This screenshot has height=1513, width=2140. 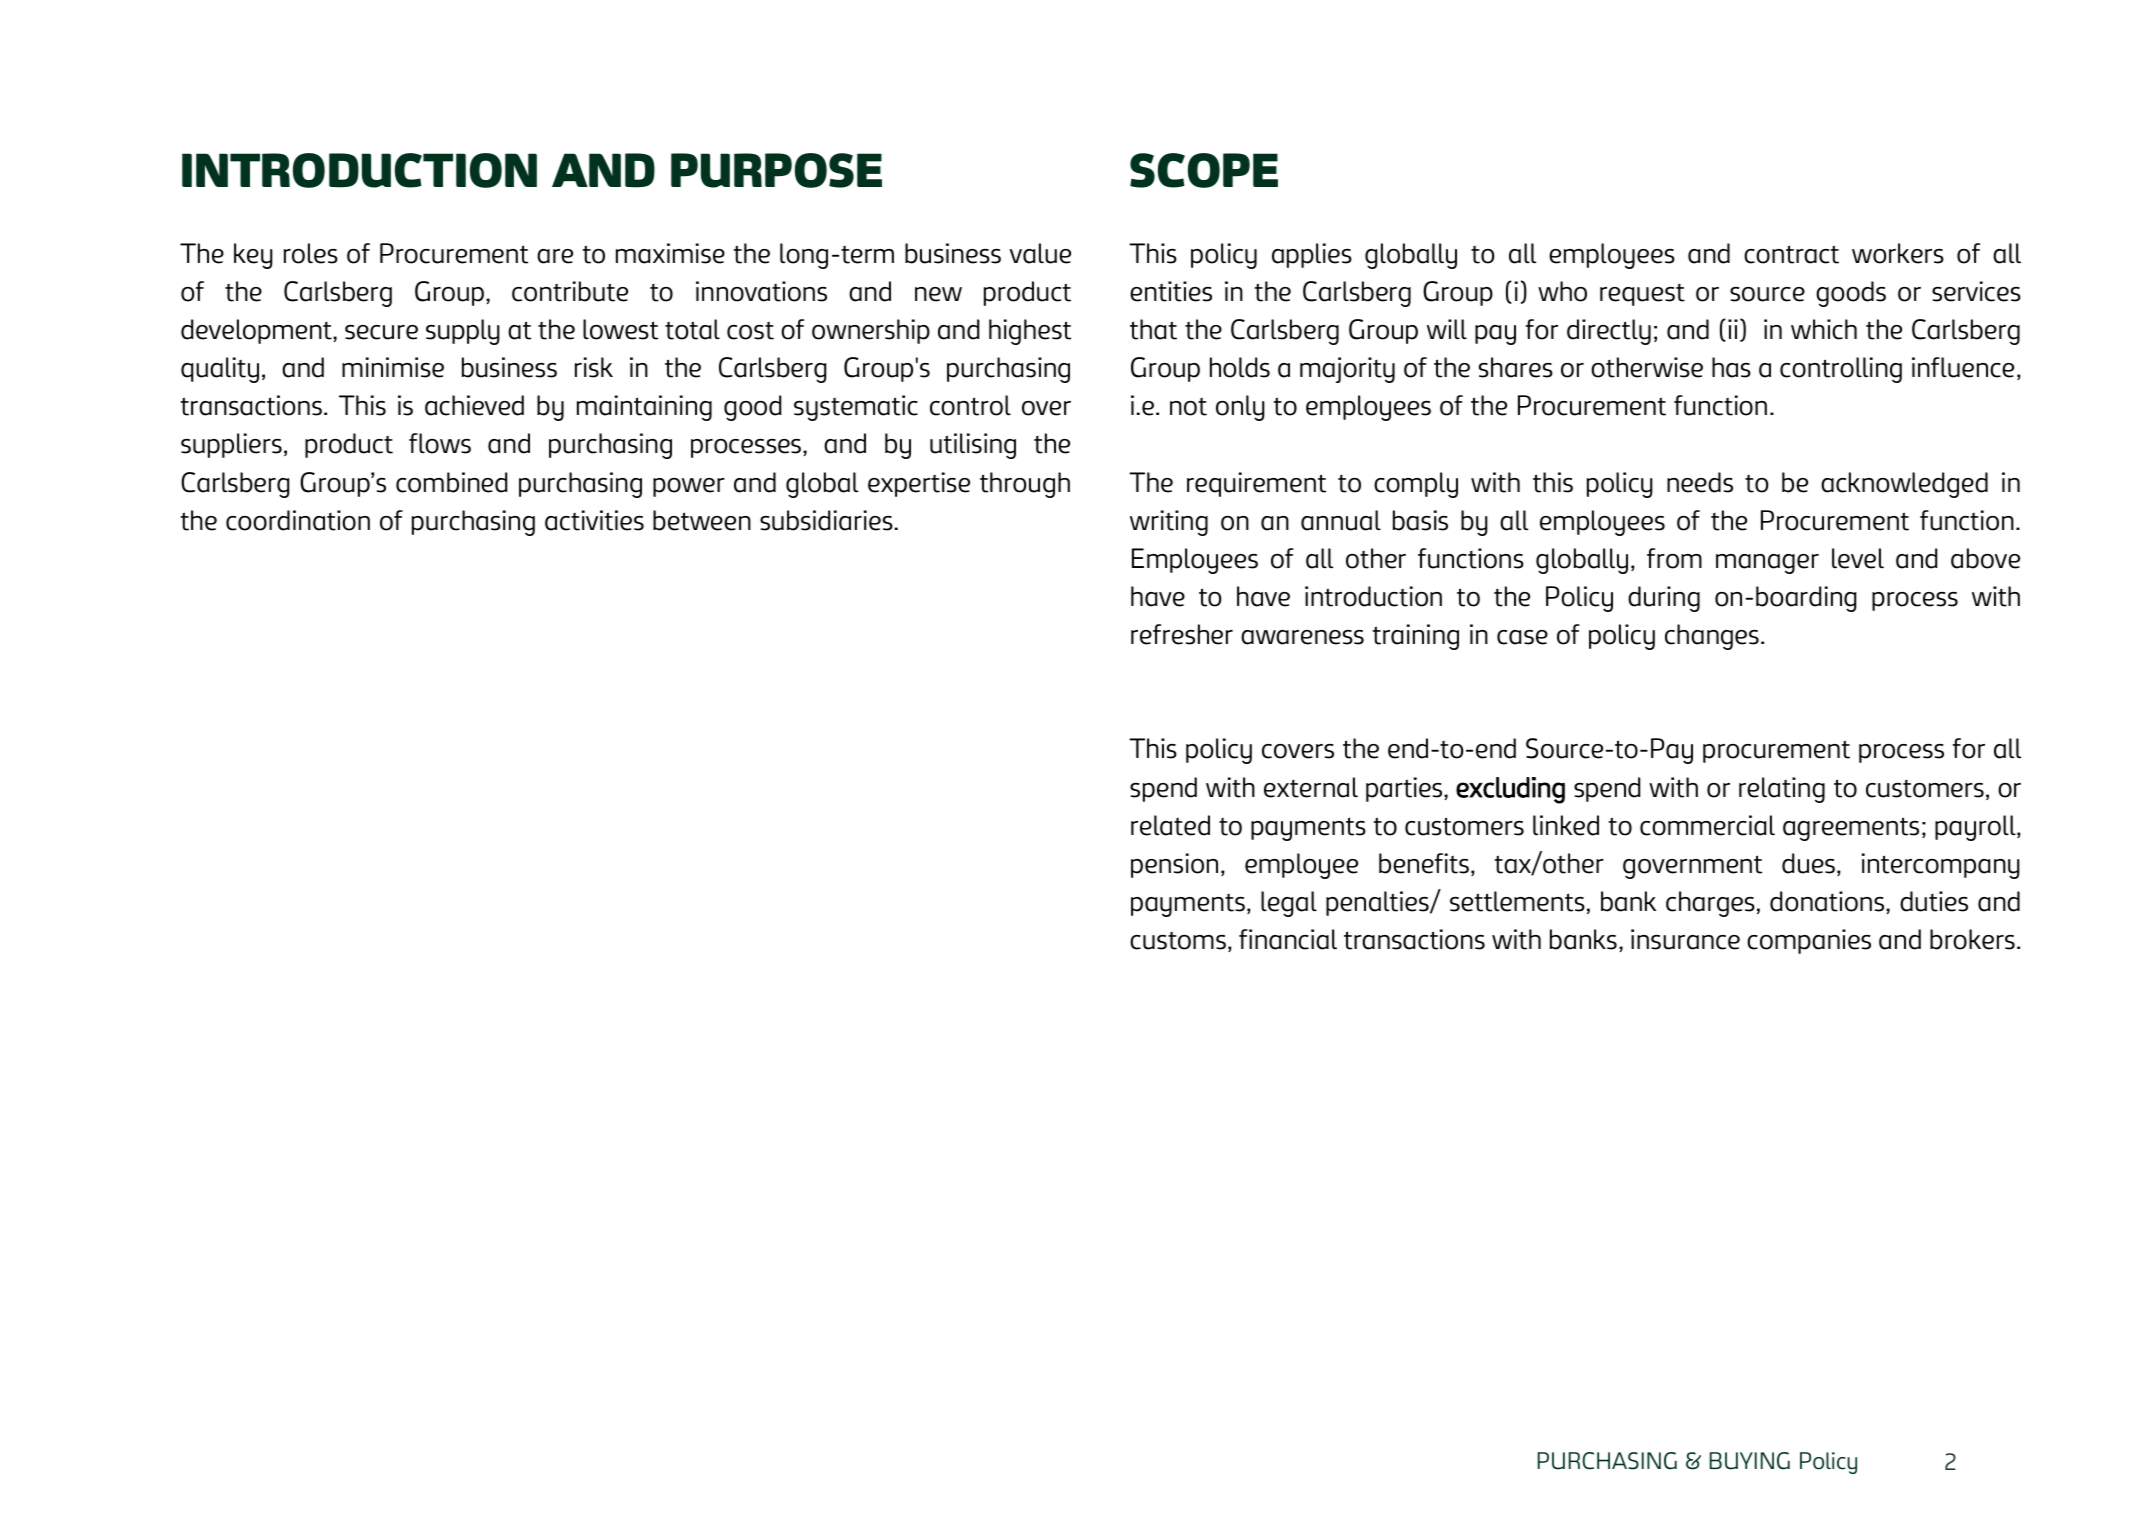 What do you see at coordinates (1040, 253) in the screenshot?
I see `value` at bounding box center [1040, 253].
